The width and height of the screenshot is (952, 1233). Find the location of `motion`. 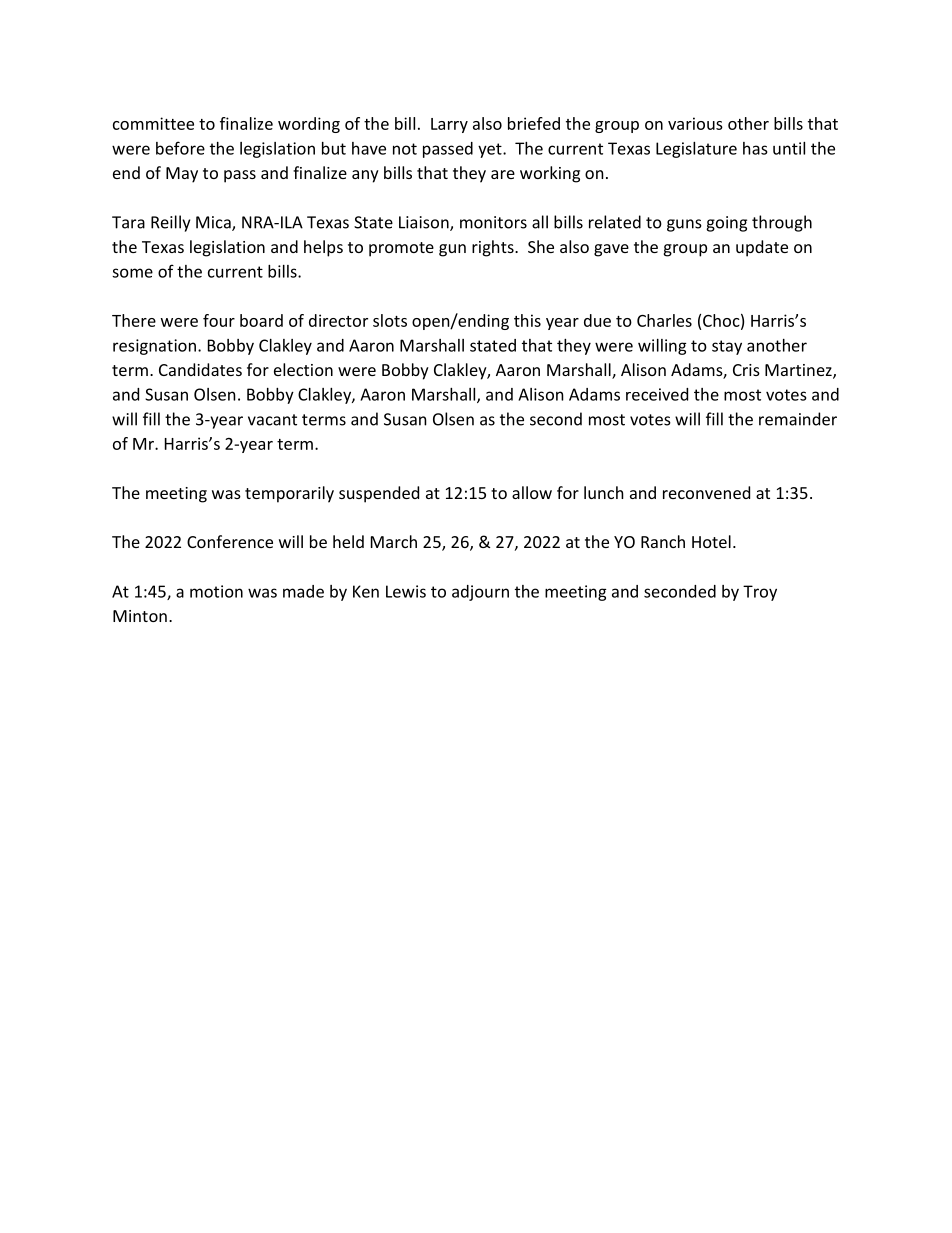

motion is located at coordinates (216, 591).
